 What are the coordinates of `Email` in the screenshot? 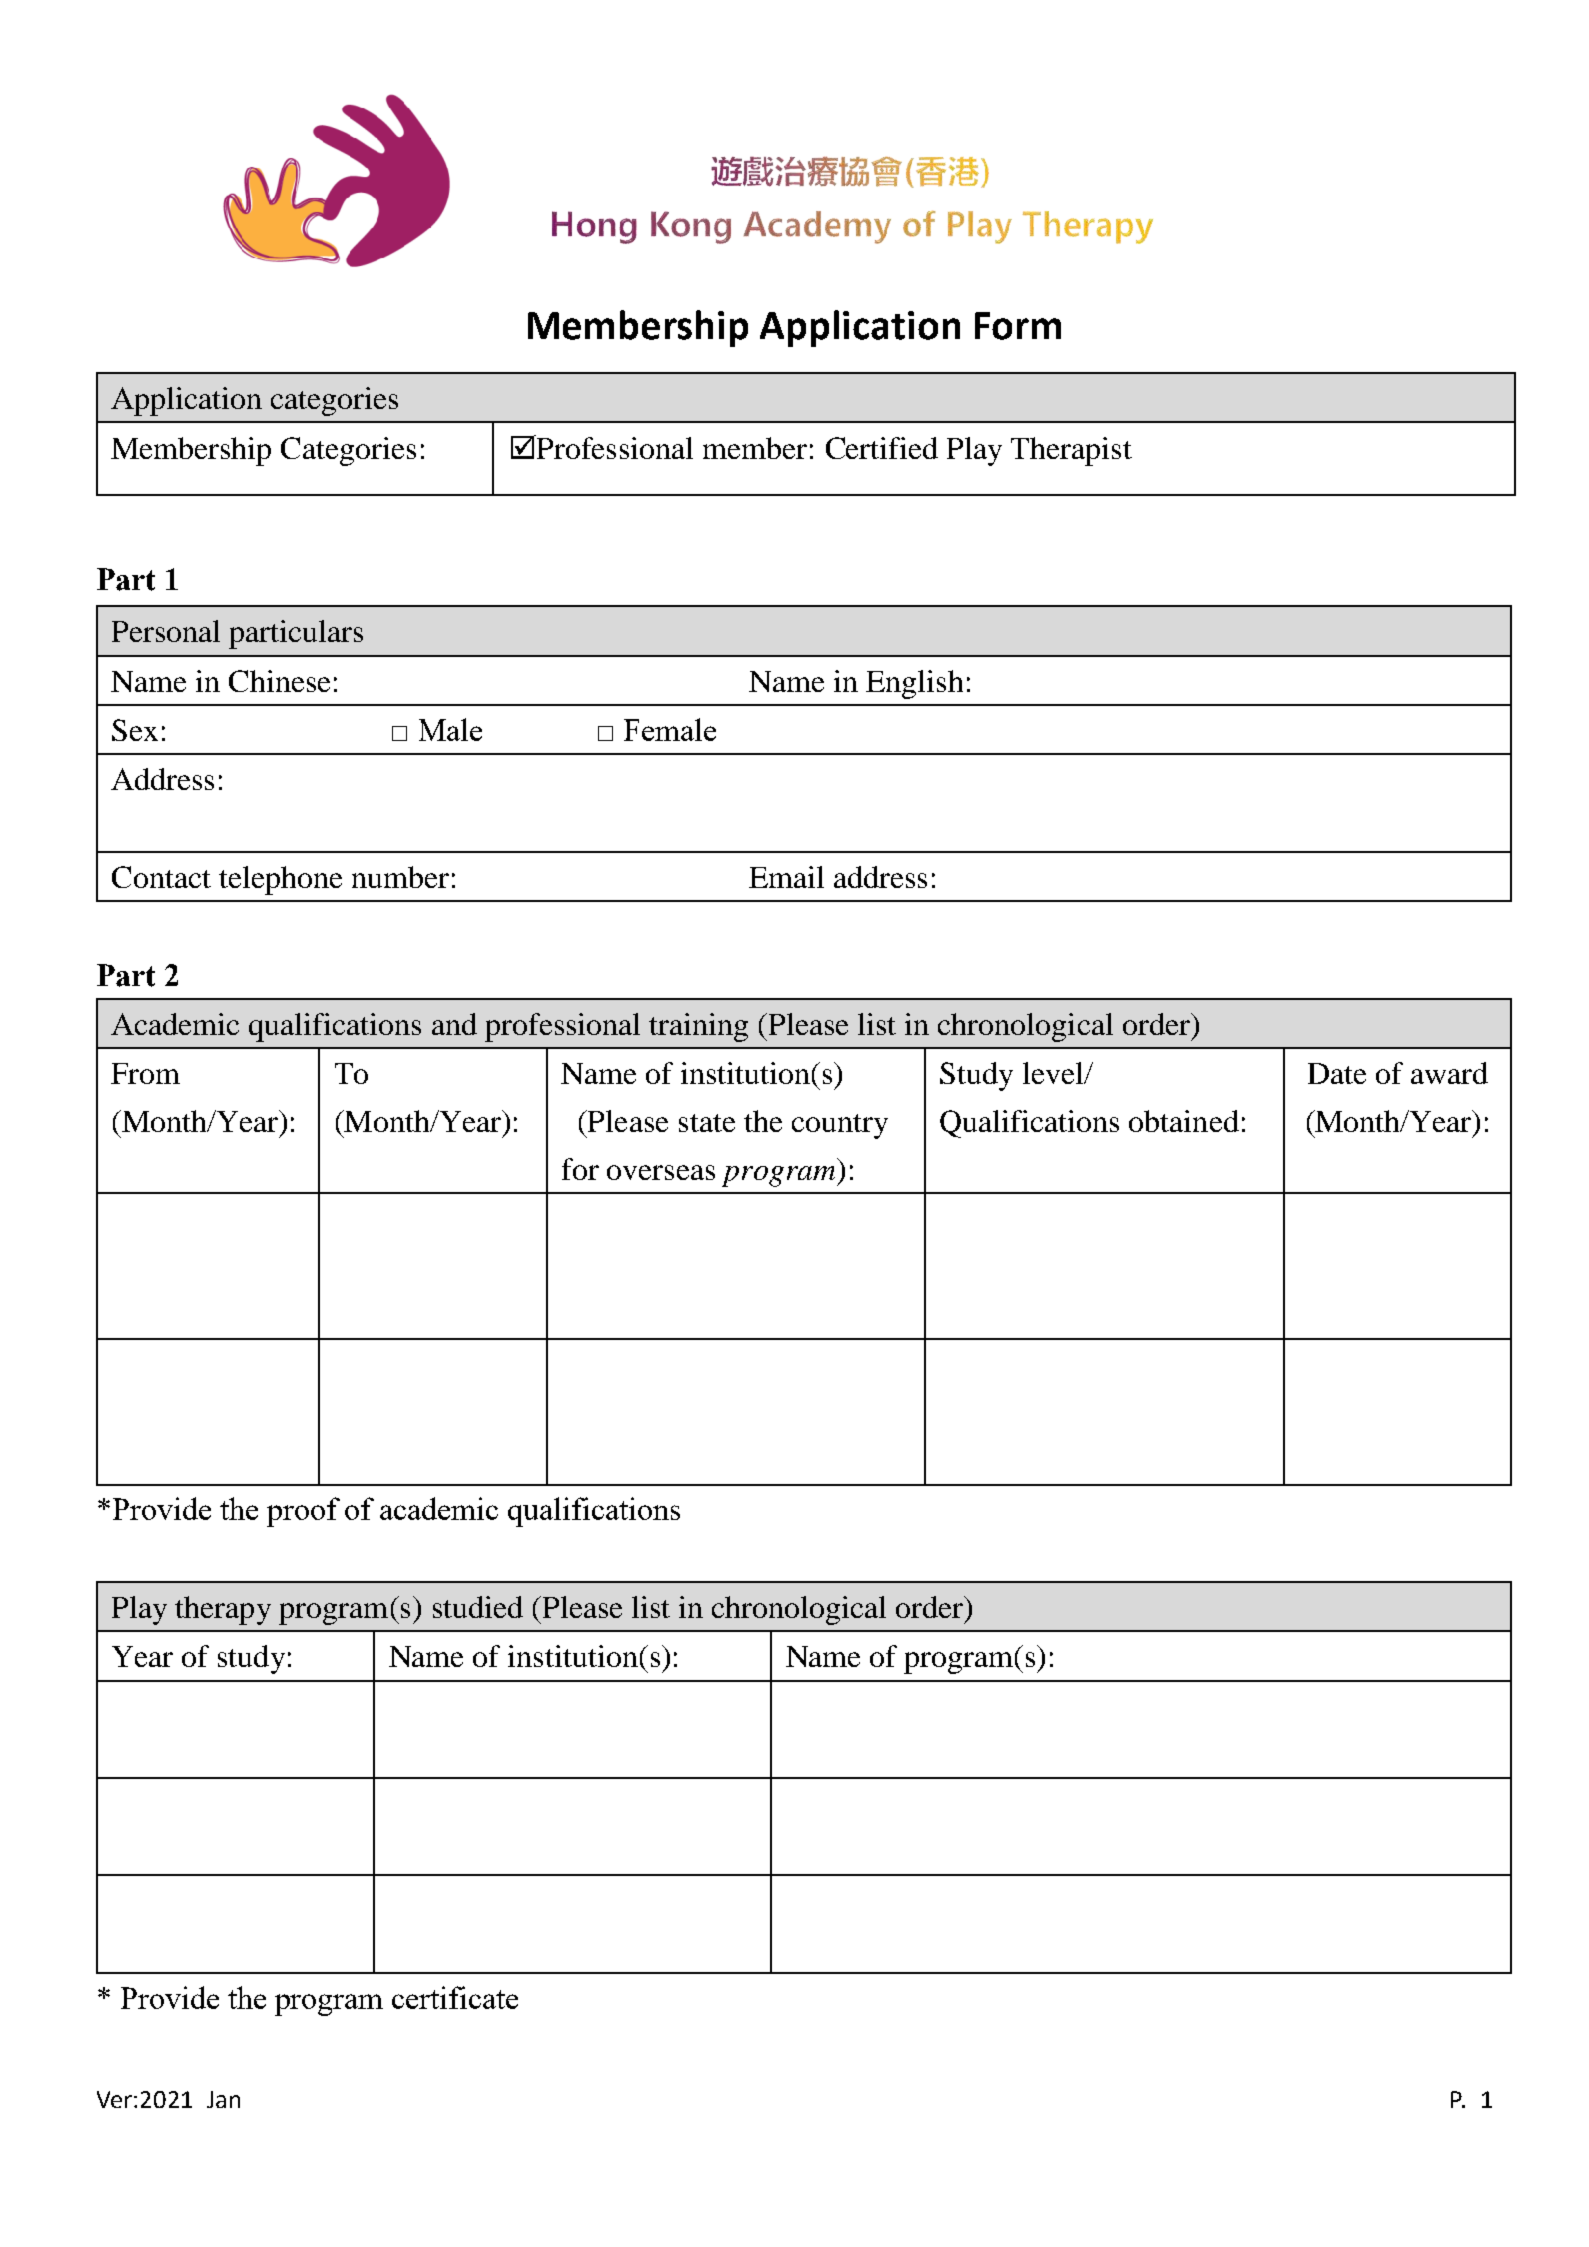 It's located at (786, 877).
